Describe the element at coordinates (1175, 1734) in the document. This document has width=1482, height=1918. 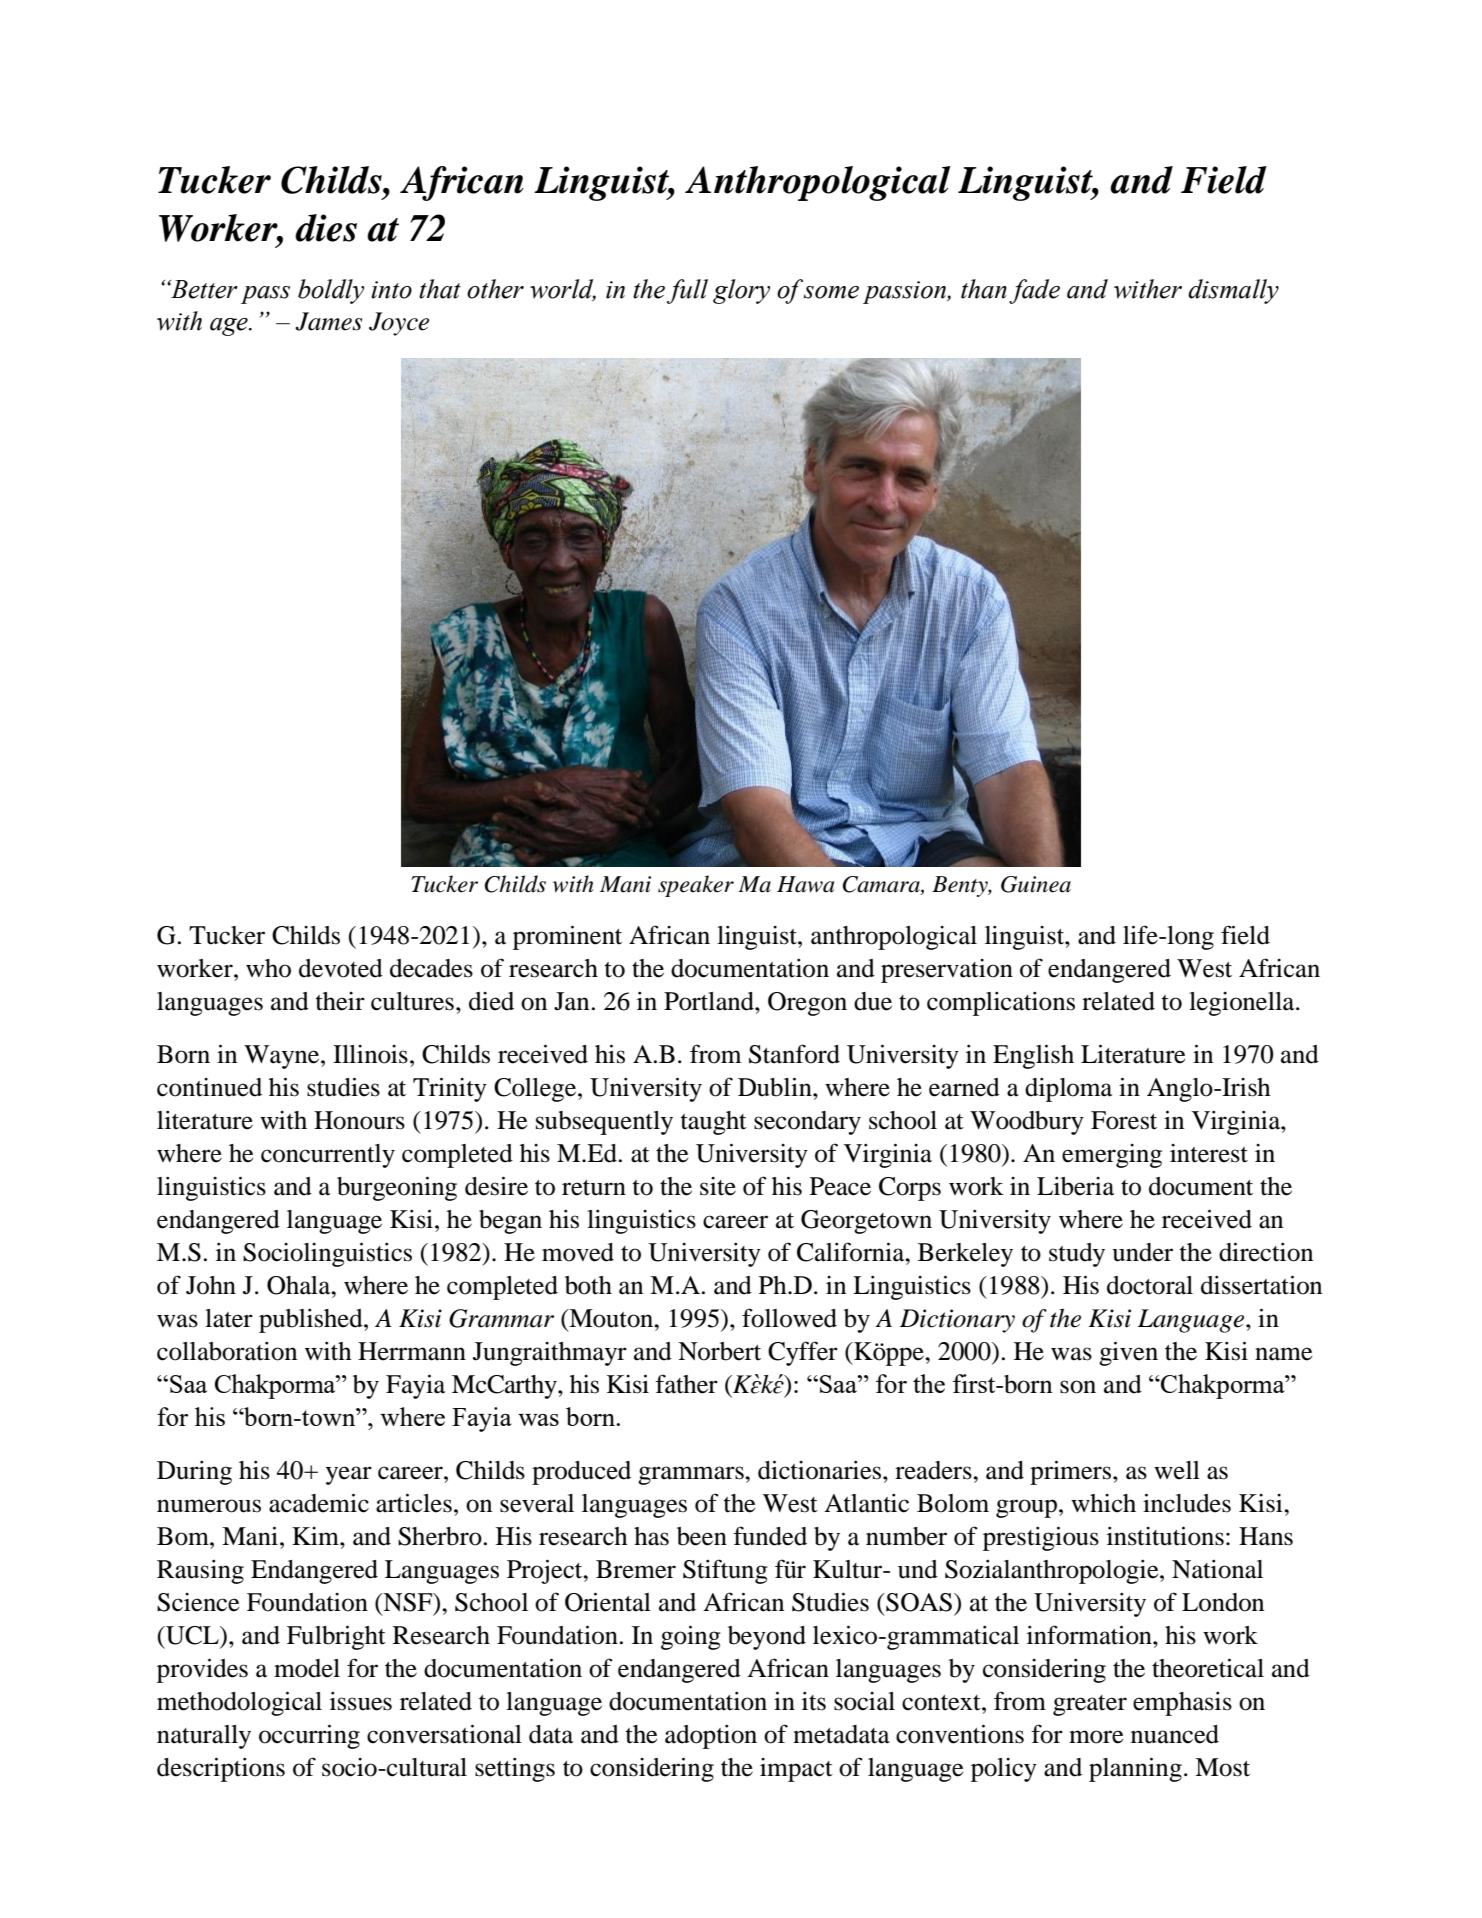
I see `nuanced` at that location.
